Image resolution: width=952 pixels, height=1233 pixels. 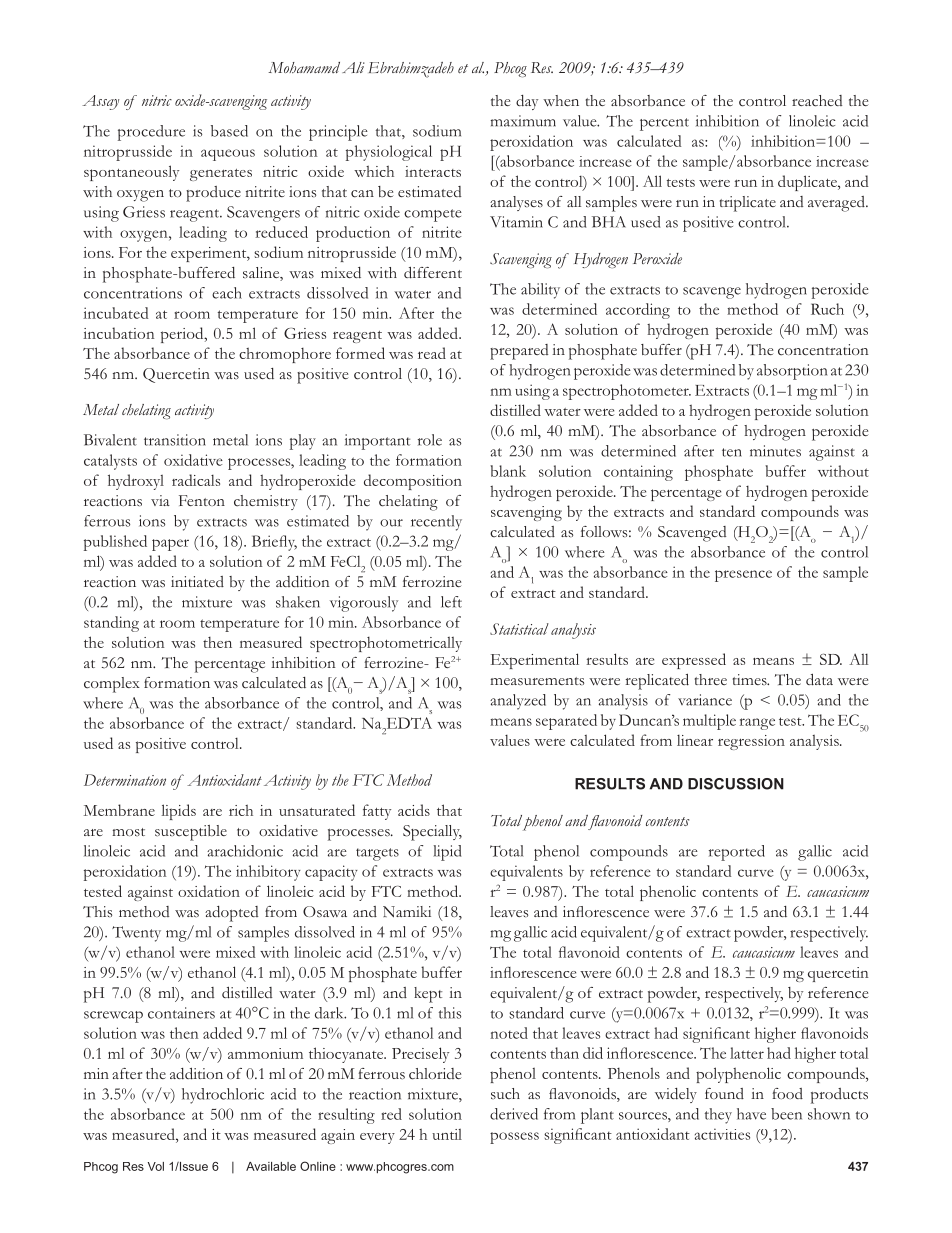 I want to click on until, so click(x=447, y=1134).
